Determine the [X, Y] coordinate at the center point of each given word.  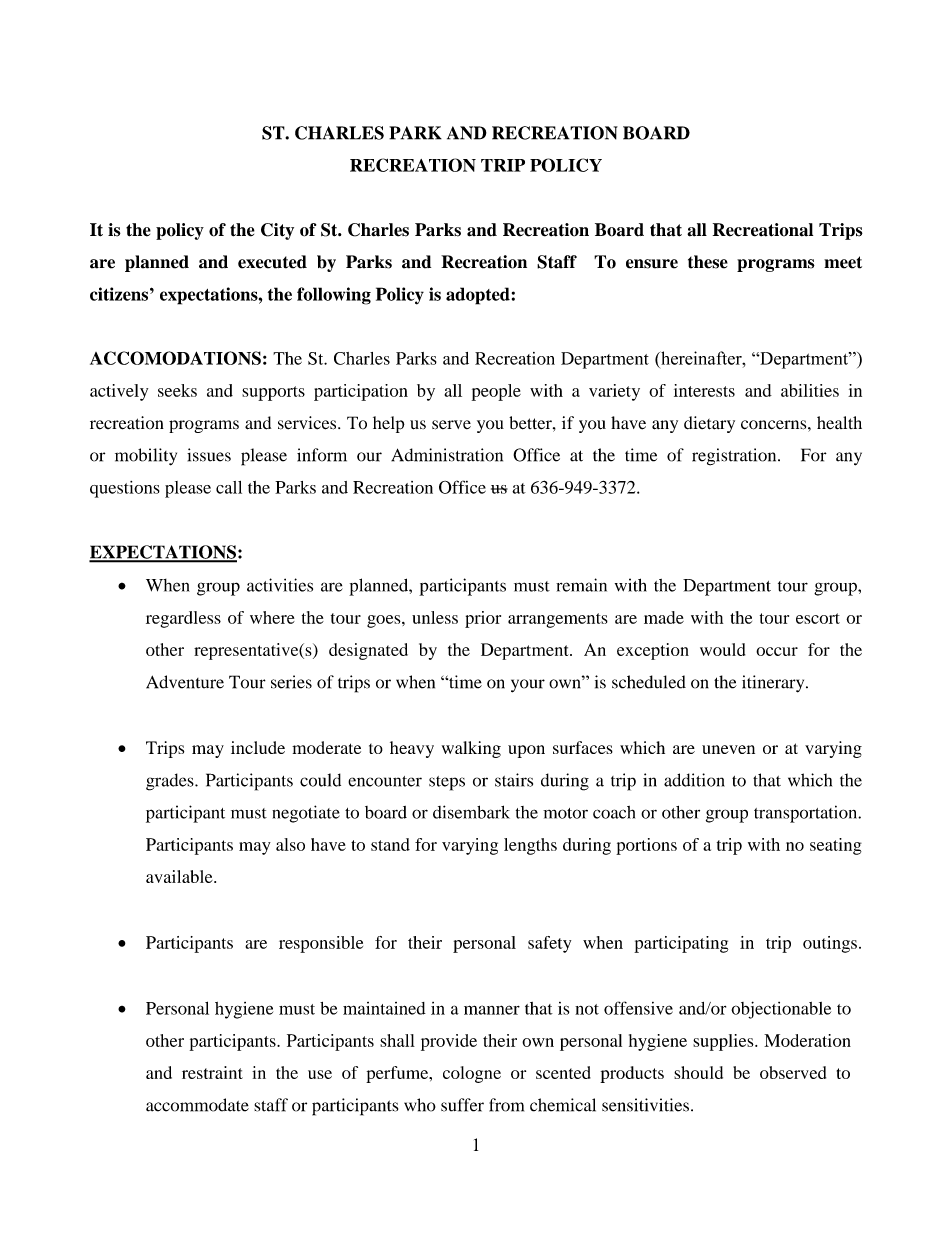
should [698, 1072]
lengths [530, 846]
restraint [212, 1072]
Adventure [185, 682]
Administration [447, 455]
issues [209, 455]
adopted [478, 296]
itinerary [774, 684]
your [528, 686]
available [180, 876]
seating [836, 846]
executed [272, 262]
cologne [472, 1074]
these [708, 262]
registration [735, 457]
